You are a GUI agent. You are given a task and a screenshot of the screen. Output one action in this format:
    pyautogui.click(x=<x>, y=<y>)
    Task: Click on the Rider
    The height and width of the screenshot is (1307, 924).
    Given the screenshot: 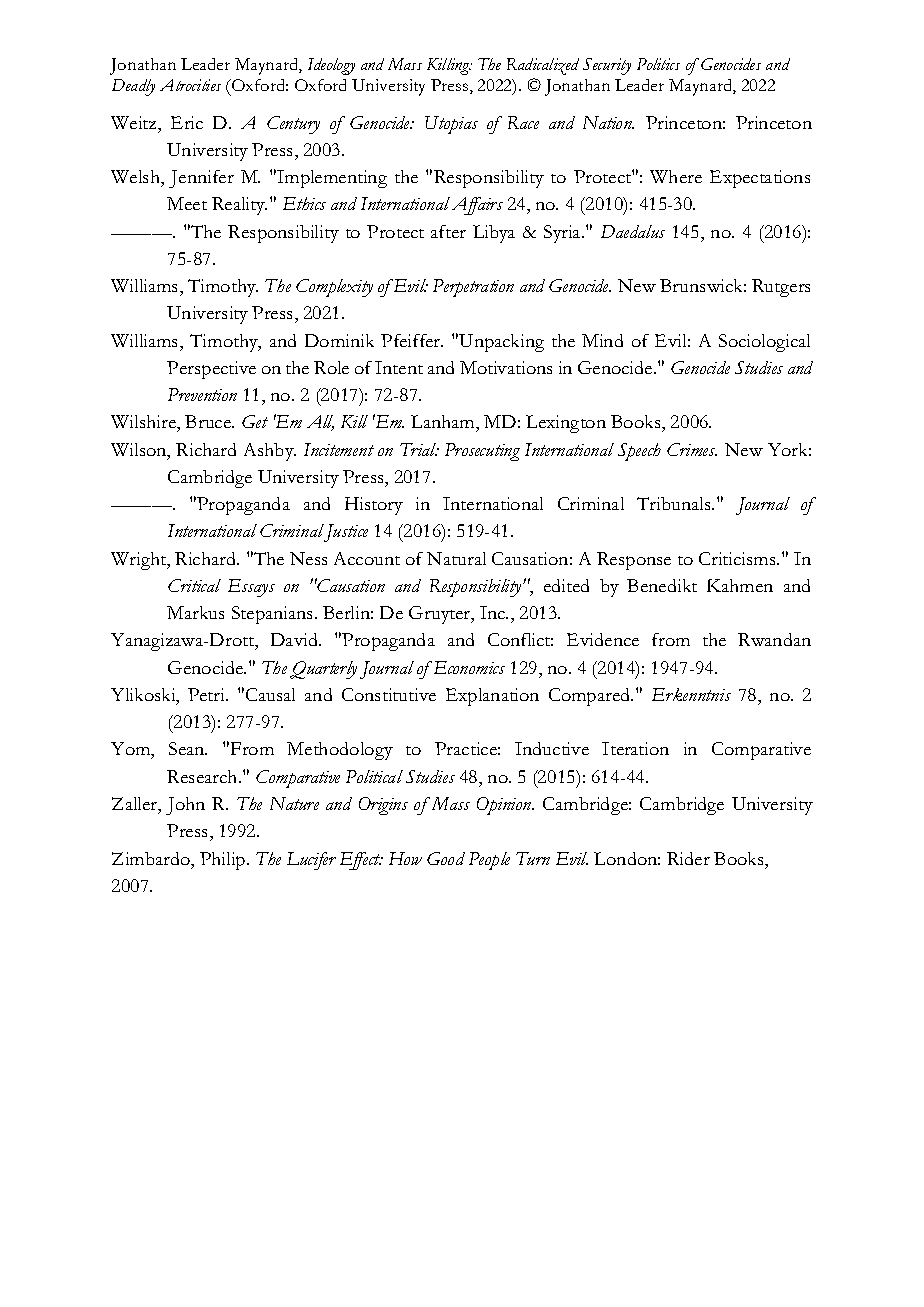 What is the action you would take?
    pyautogui.click(x=688, y=858)
